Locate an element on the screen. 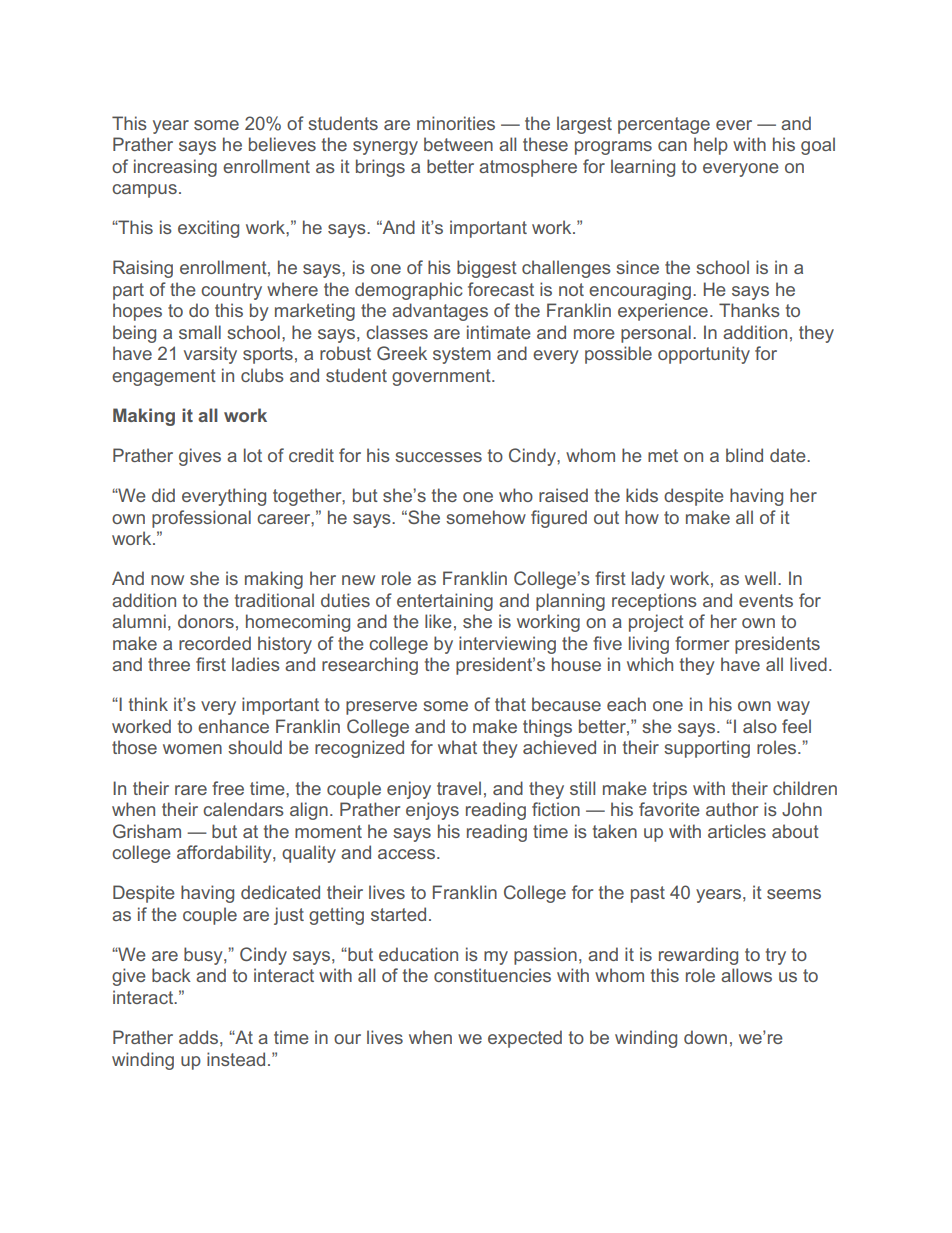  help is located at coordinates (711, 146).
